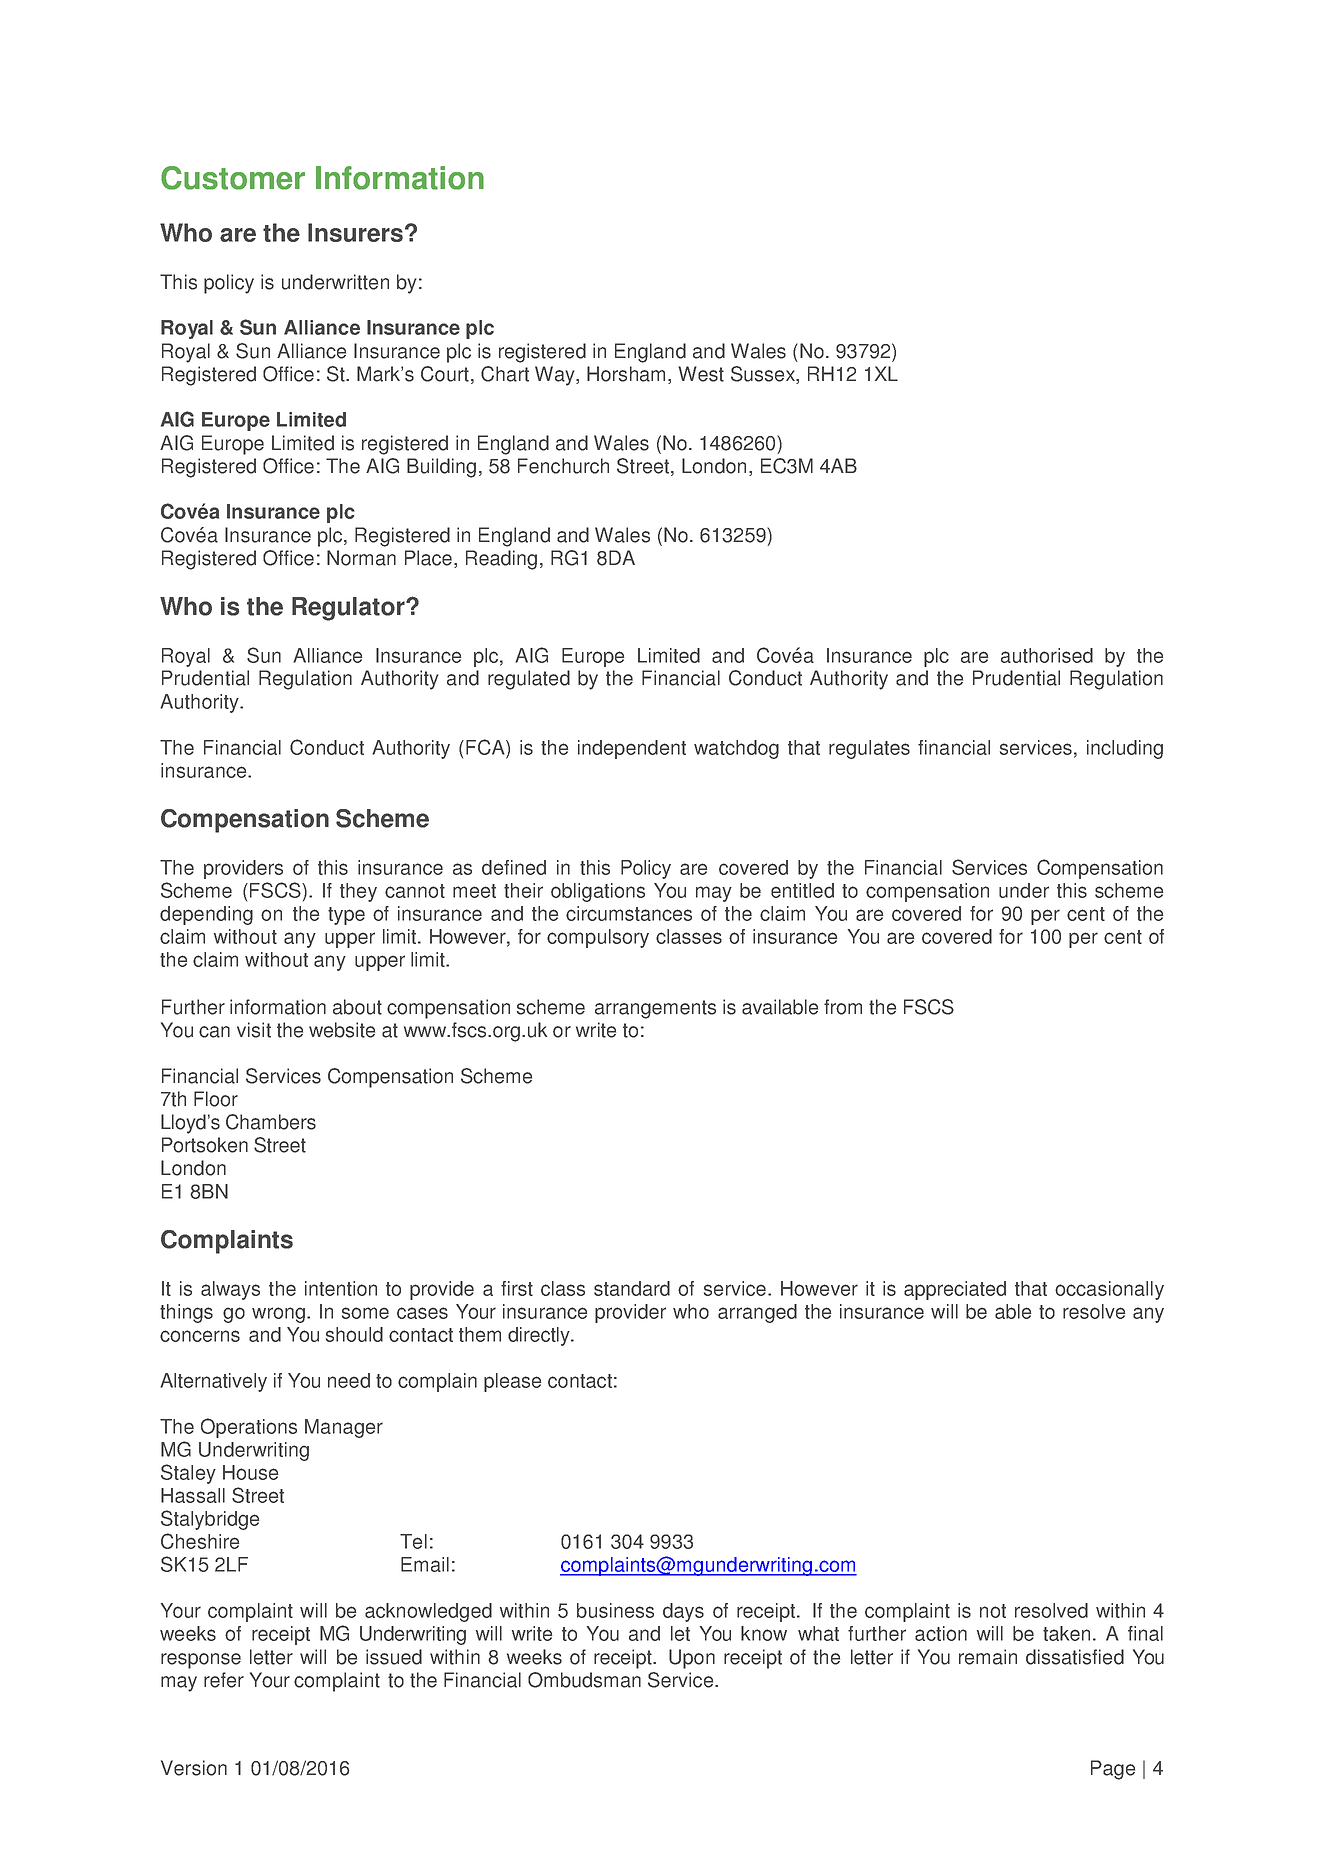 The height and width of the document is (1873, 1323). I want to click on Insurers, so click(355, 232).
